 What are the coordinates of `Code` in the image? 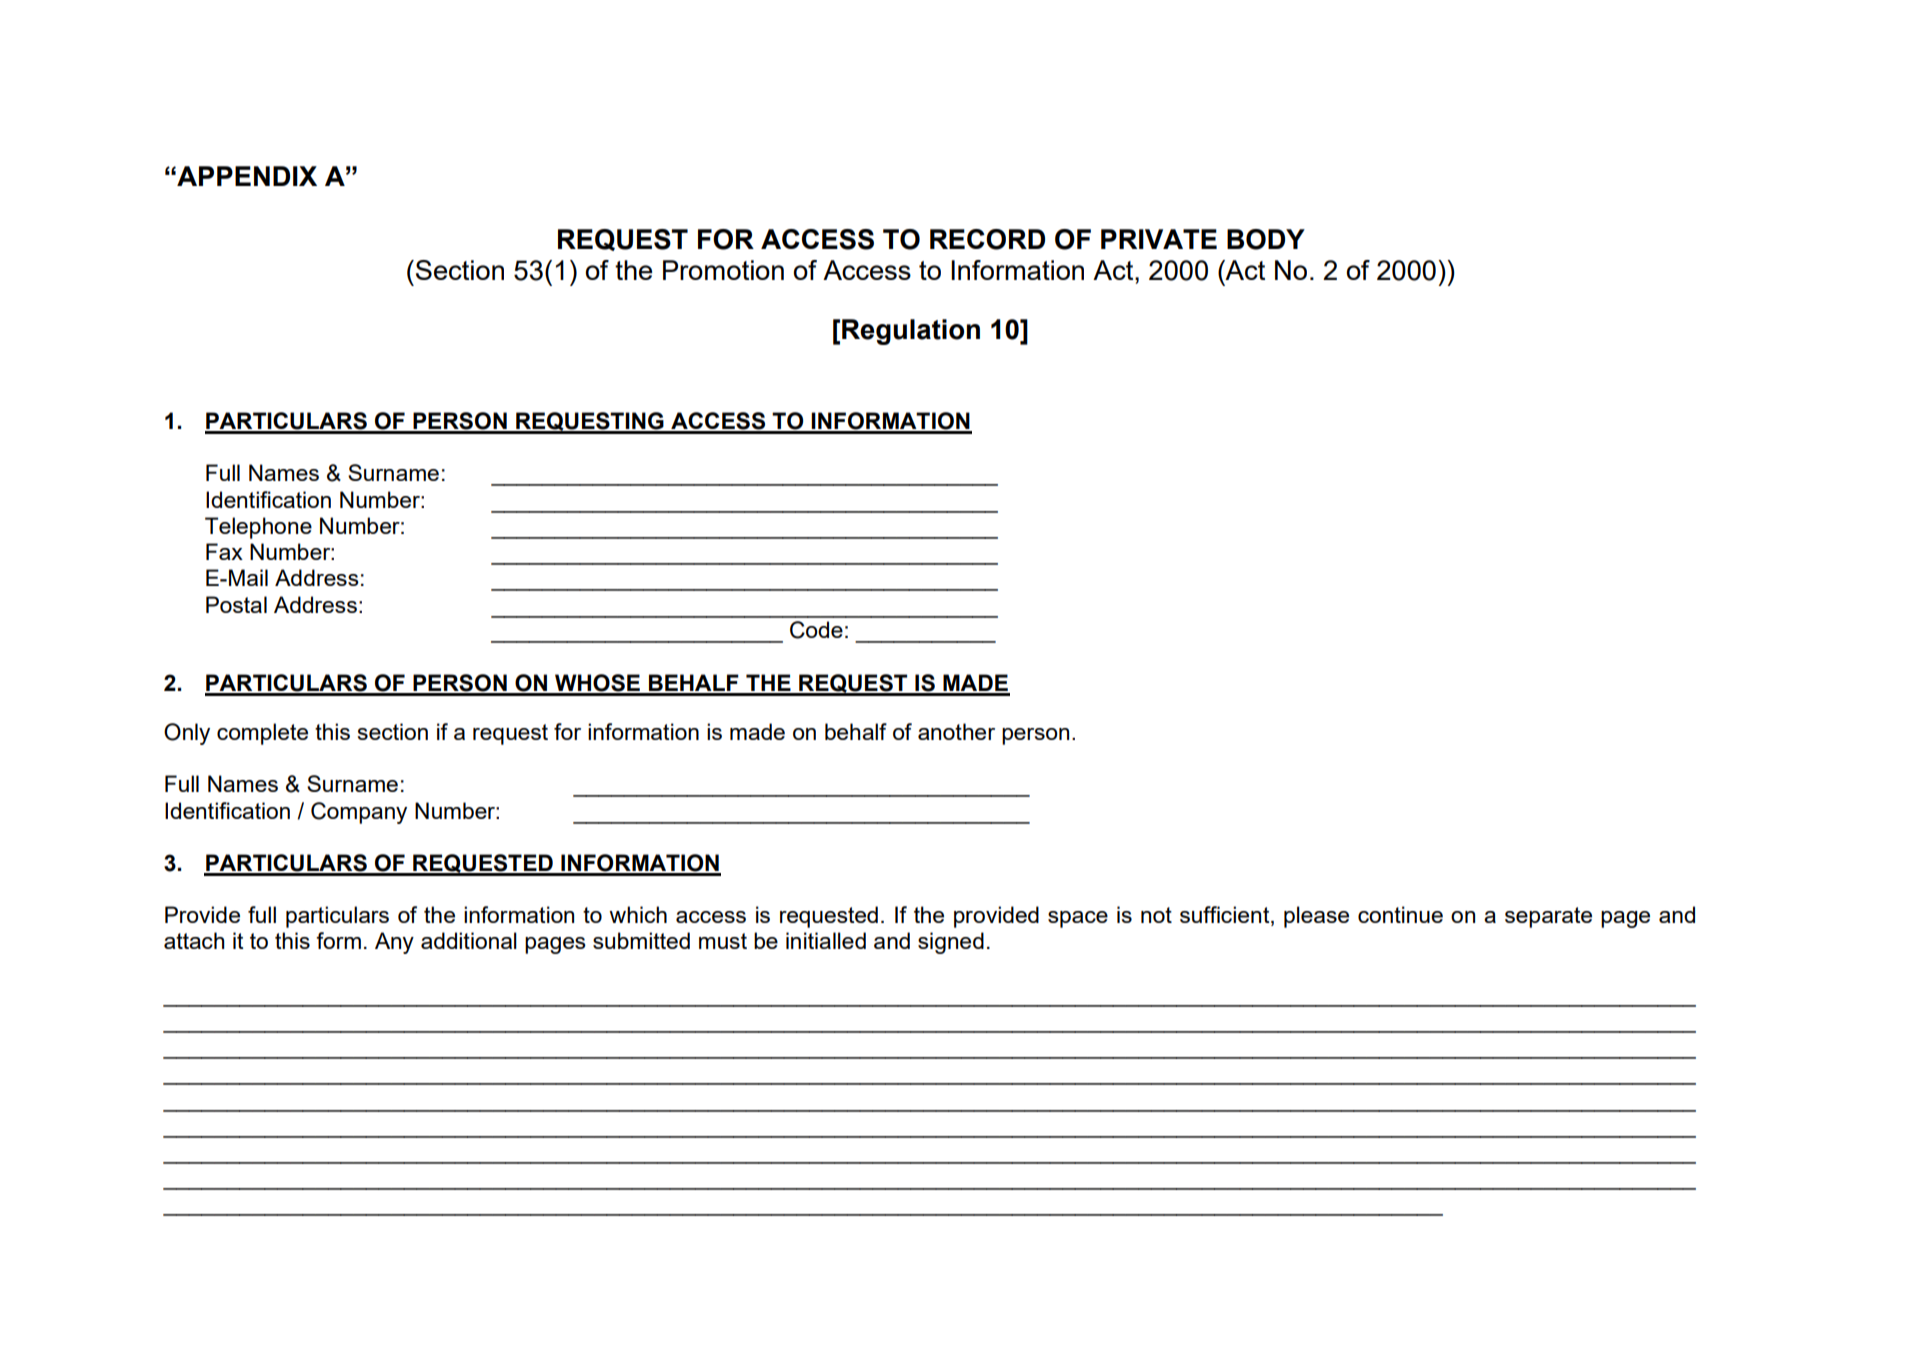 It's located at (816, 630).
